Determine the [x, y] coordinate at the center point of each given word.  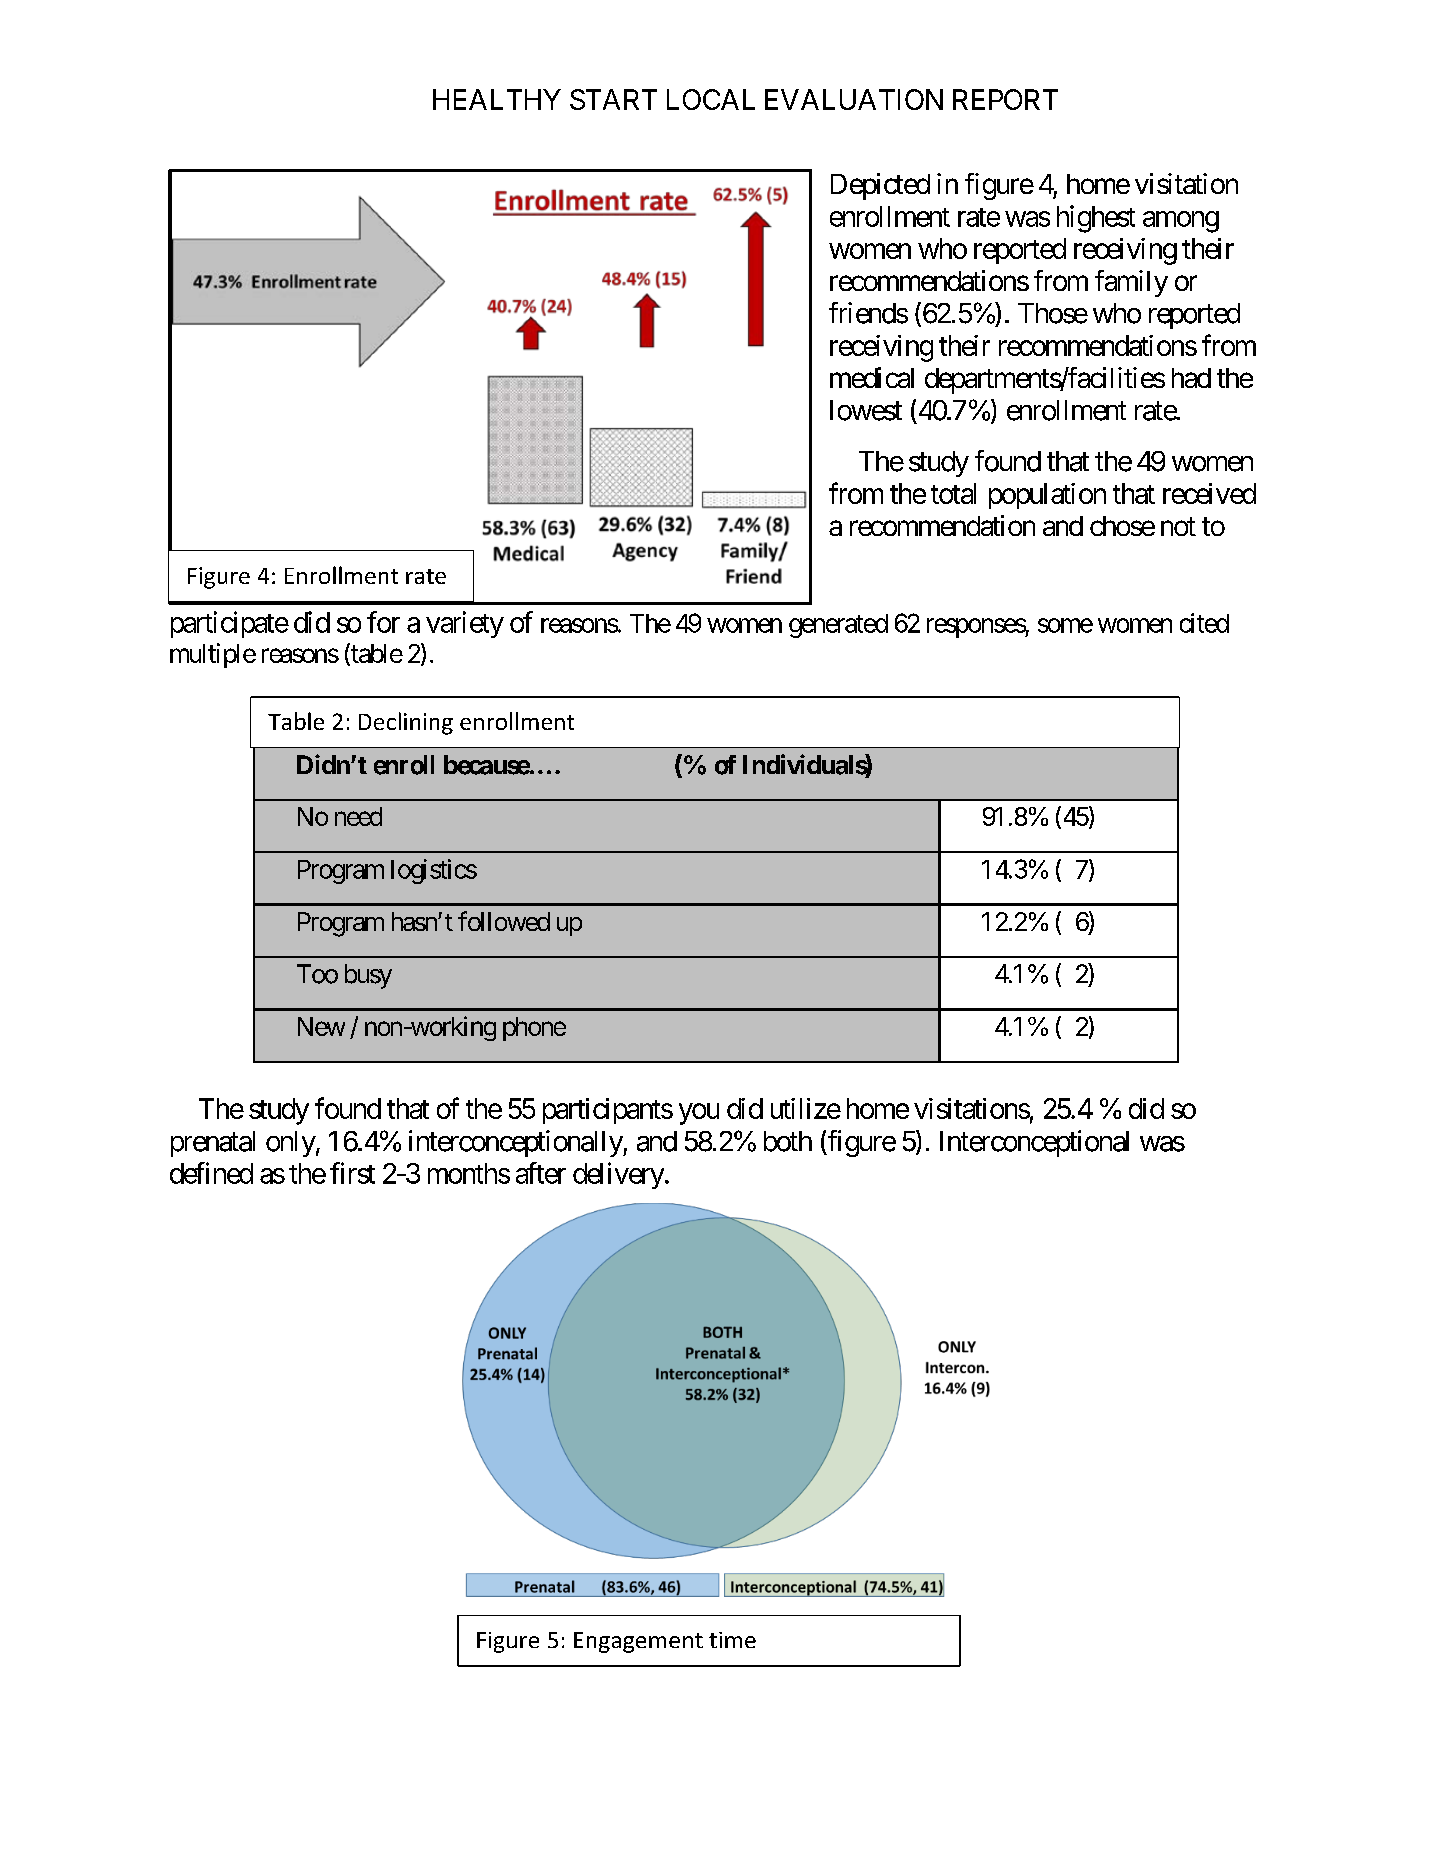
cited [1204, 623]
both [788, 1141]
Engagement [638, 1642]
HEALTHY [497, 99]
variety [465, 624]
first [352, 1173]
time [732, 1640]
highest [1096, 219]
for [383, 622]
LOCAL [711, 99]
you [699, 1114]
